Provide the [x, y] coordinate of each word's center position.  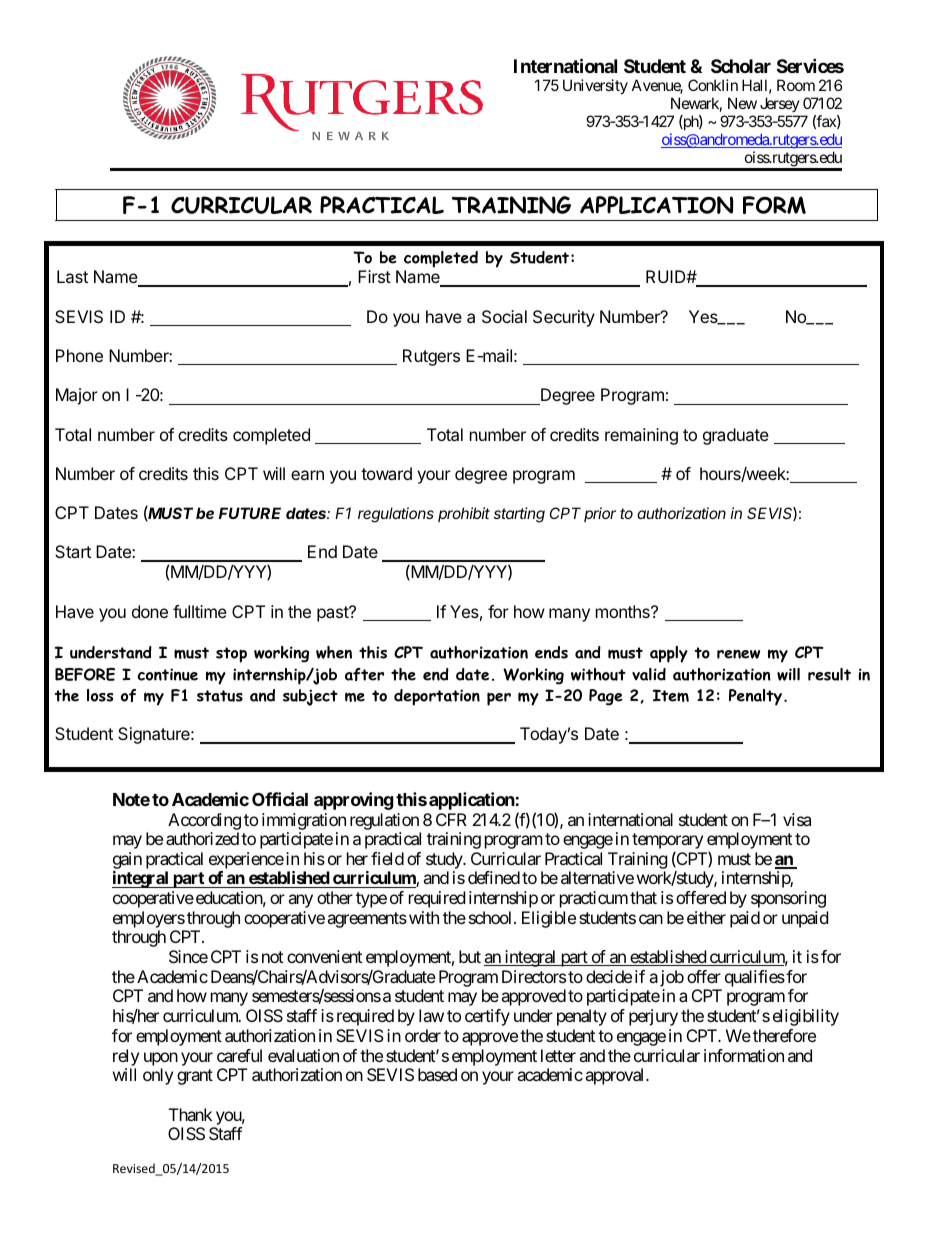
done [150, 611]
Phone [79, 355]
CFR [451, 819]
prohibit [464, 514]
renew [738, 654]
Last [72, 276]
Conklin [713, 85]
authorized [202, 838]
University [595, 86]
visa [797, 819]
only [158, 1076]
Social [504, 316]
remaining [641, 436]
